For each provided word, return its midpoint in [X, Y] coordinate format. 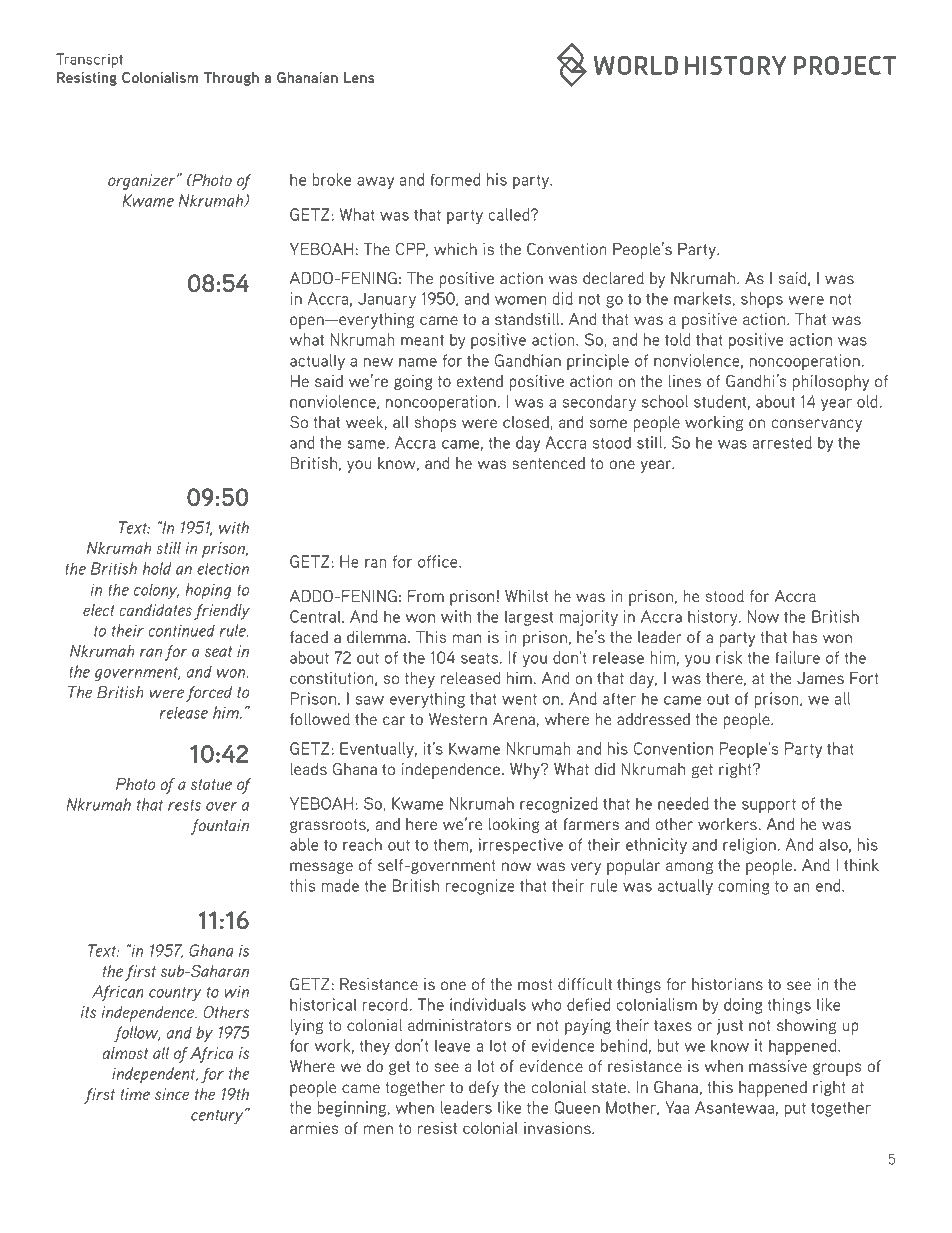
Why [526, 771]
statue [211, 784]
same [366, 444]
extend [480, 381]
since [172, 1094]
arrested [782, 442]
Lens [359, 77]
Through [231, 79]
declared [613, 278]
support [769, 806]
